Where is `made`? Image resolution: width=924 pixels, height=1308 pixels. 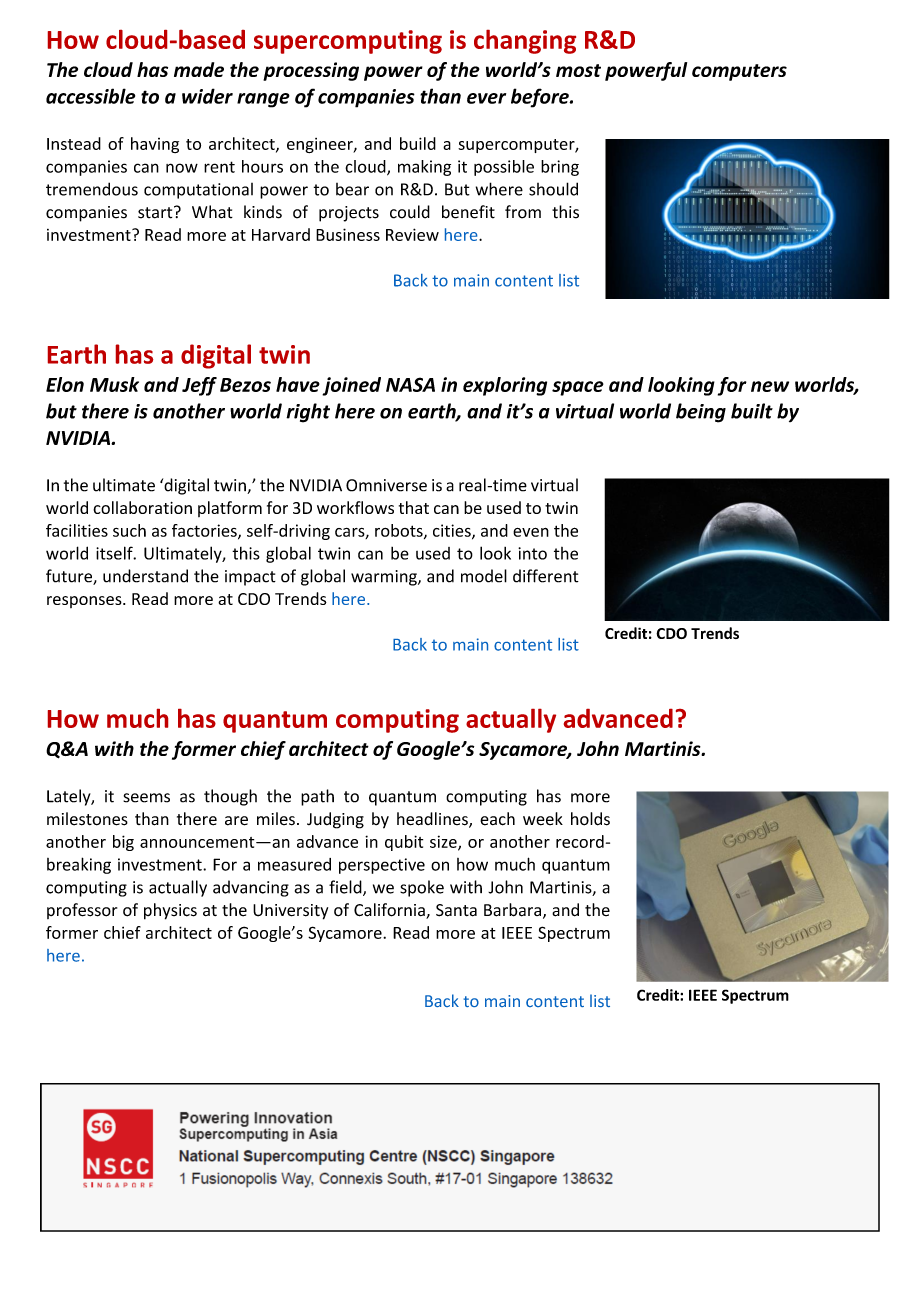
made is located at coordinates (199, 69).
